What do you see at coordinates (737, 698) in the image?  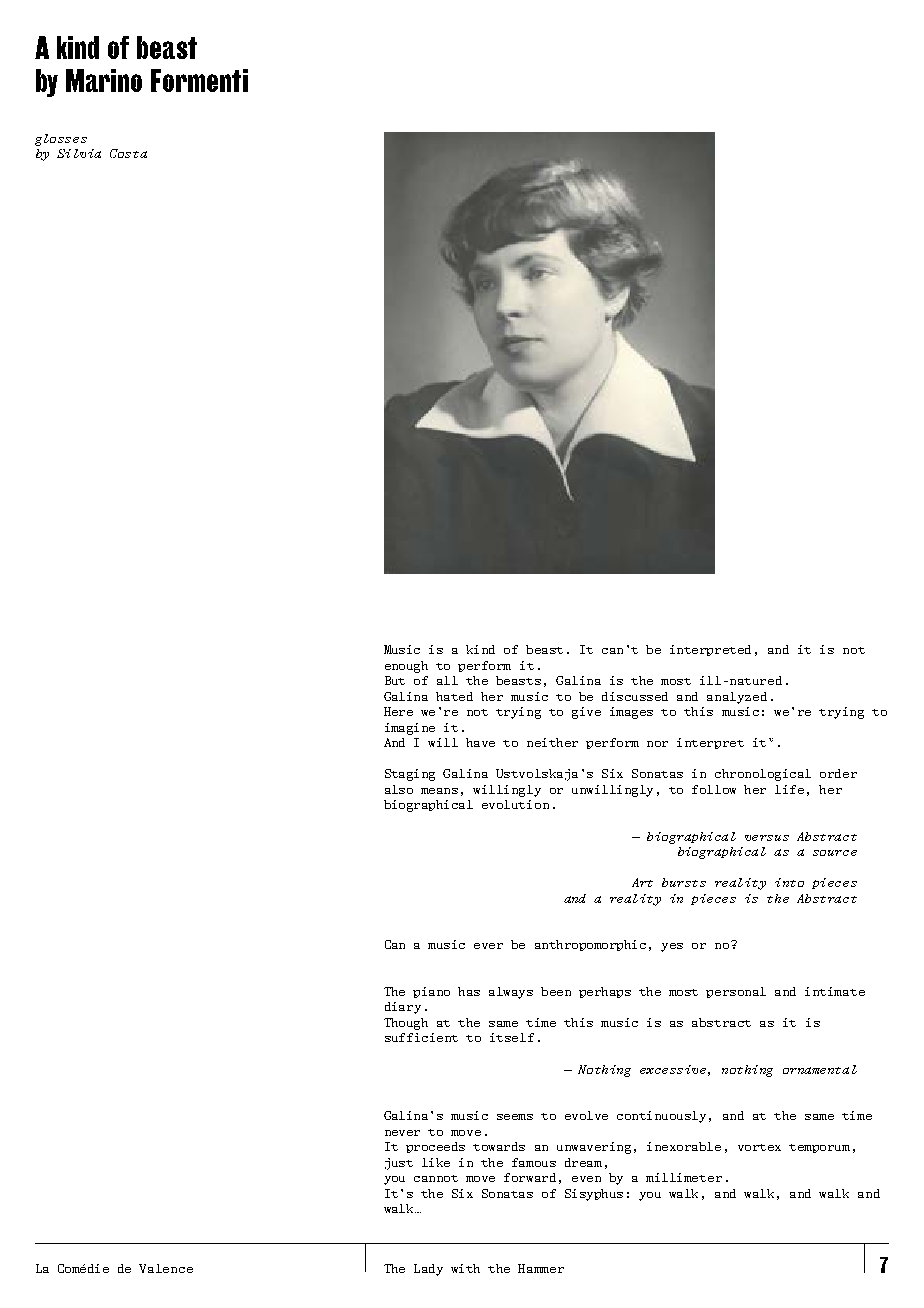 I see `analyzed` at bounding box center [737, 698].
